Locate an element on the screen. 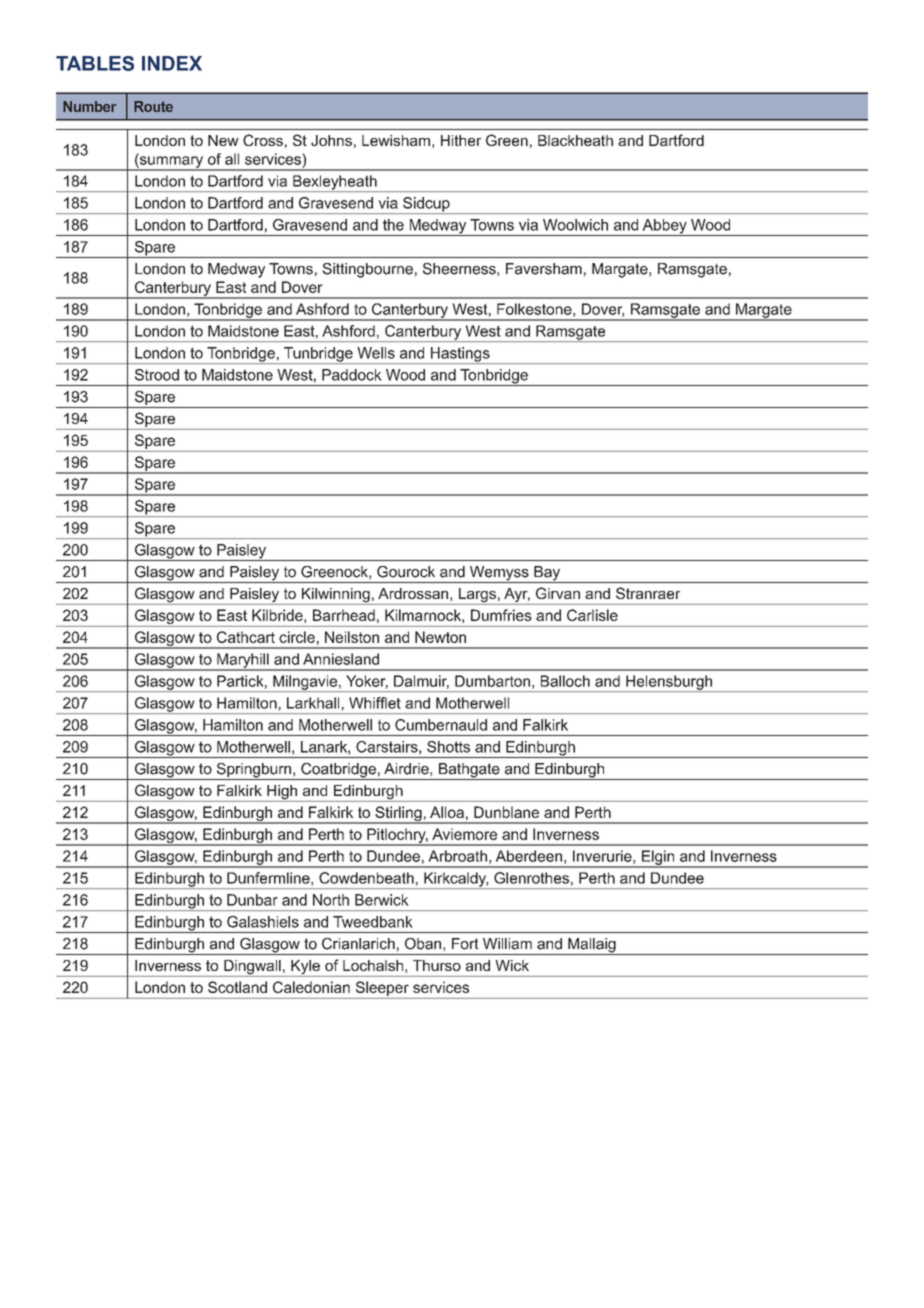 The height and width of the screenshot is (1308, 924). Bay is located at coordinates (547, 574).
